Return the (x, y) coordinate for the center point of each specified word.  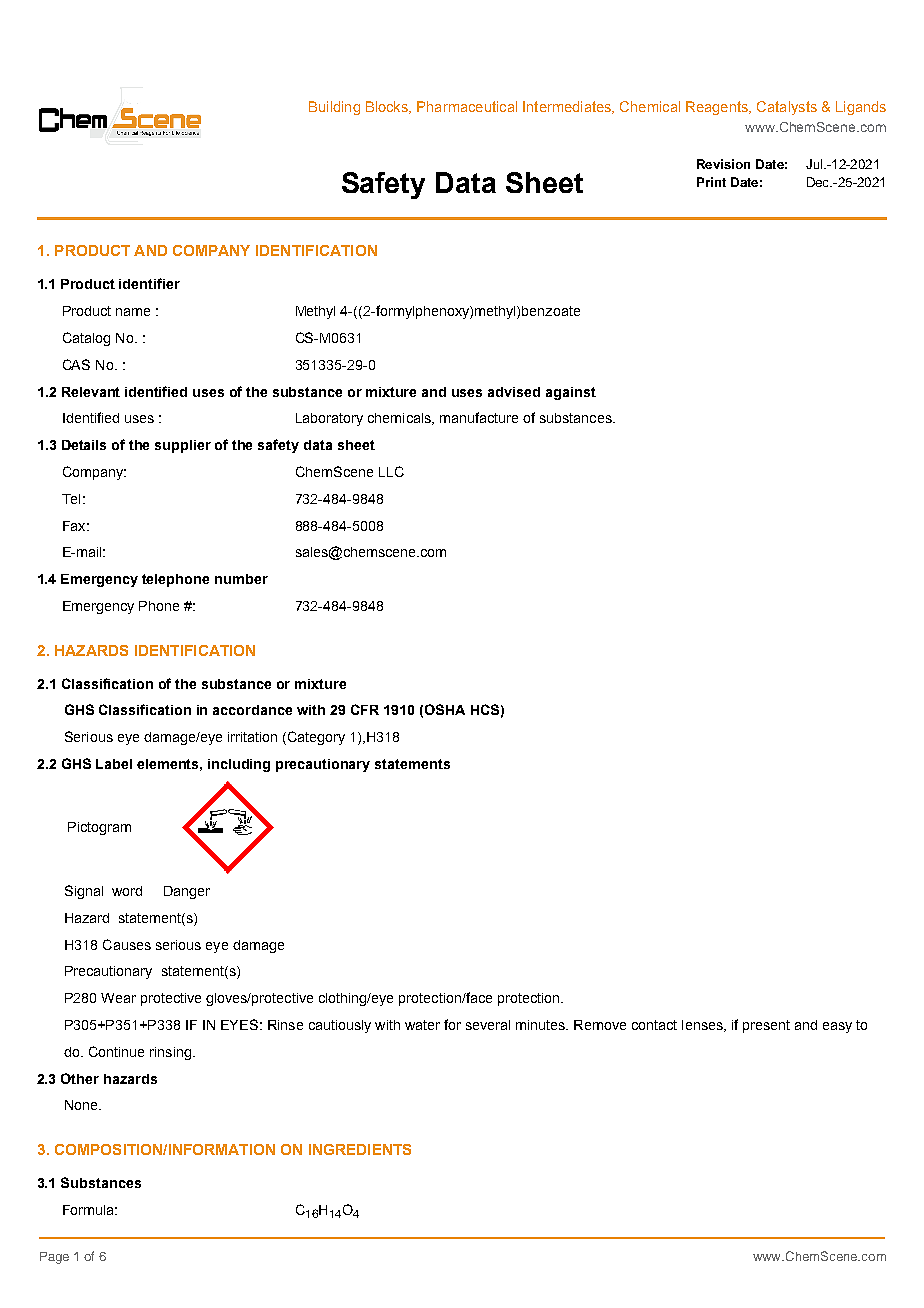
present (766, 1026)
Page (54, 1258)
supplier (183, 446)
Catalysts (787, 108)
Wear (118, 998)
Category (315, 738)
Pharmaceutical (467, 106)
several (488, 1025)
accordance (252, 710)
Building (334, 108)
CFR (365, 709)
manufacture (479, 417)
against (571, 393)
